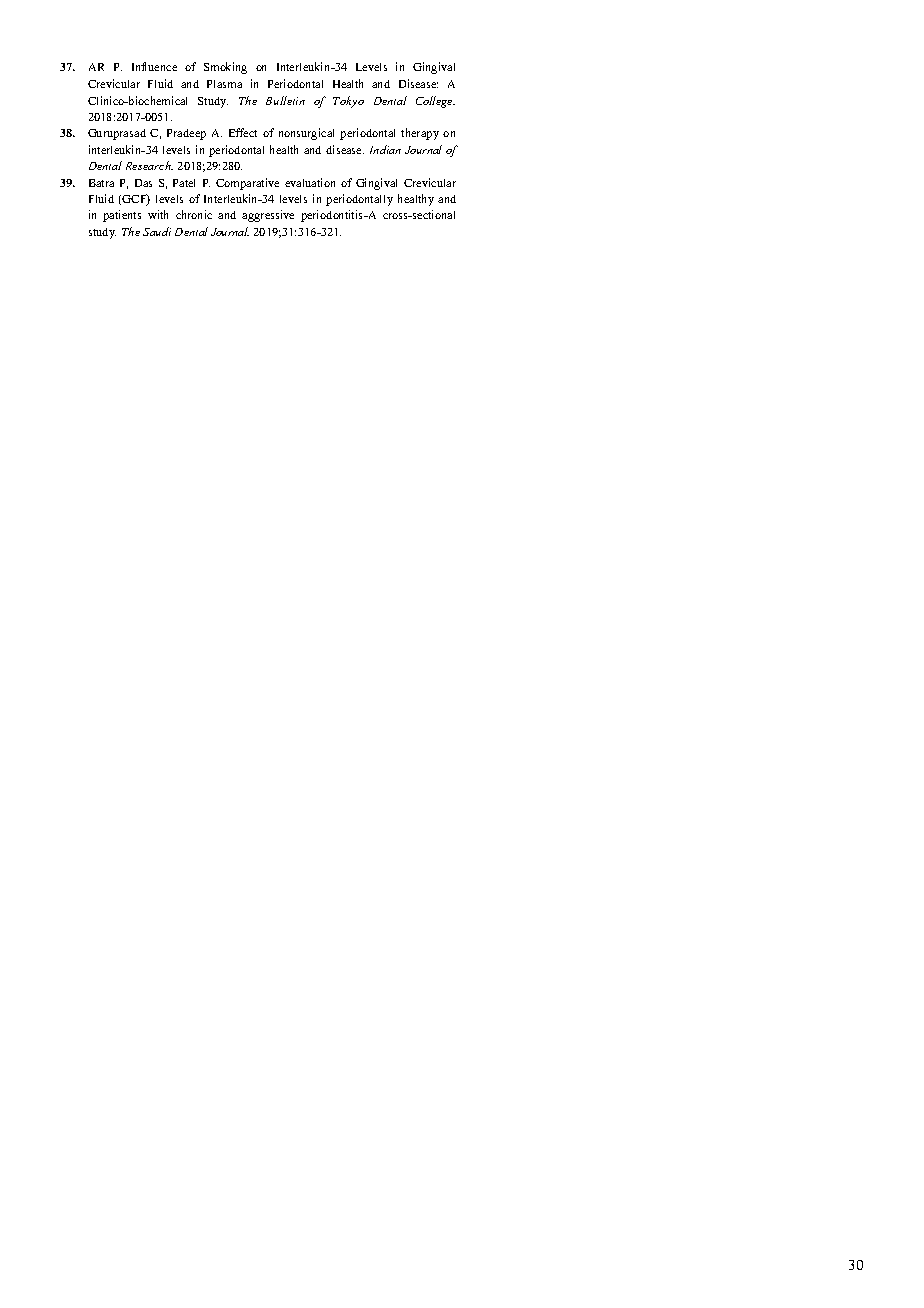 The height and width of the page is (1308, 924). I want to click on Pradeep, so click(186, 134).
